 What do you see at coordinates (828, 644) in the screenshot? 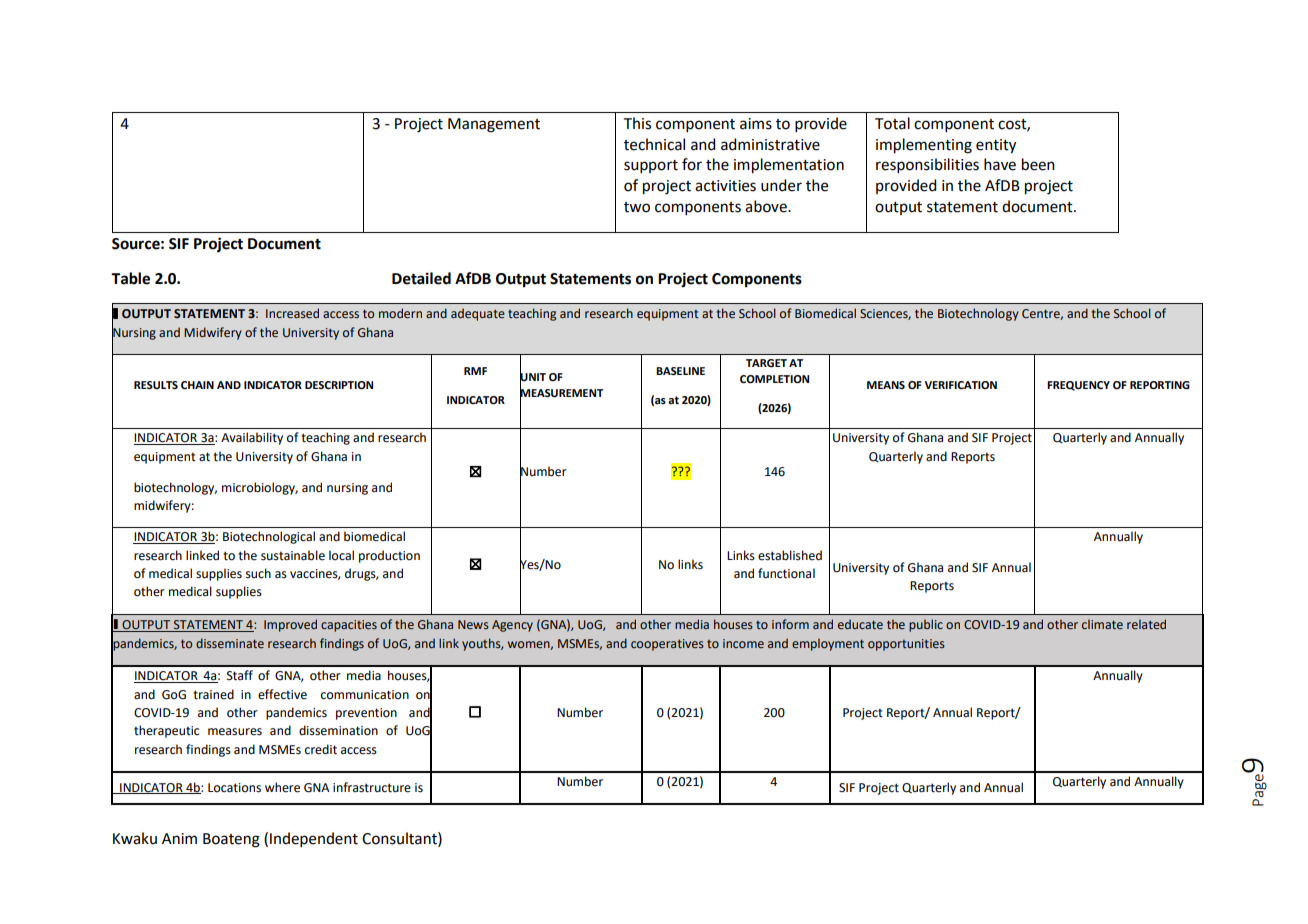
I see `employment` at bounding box center [828, 644].
